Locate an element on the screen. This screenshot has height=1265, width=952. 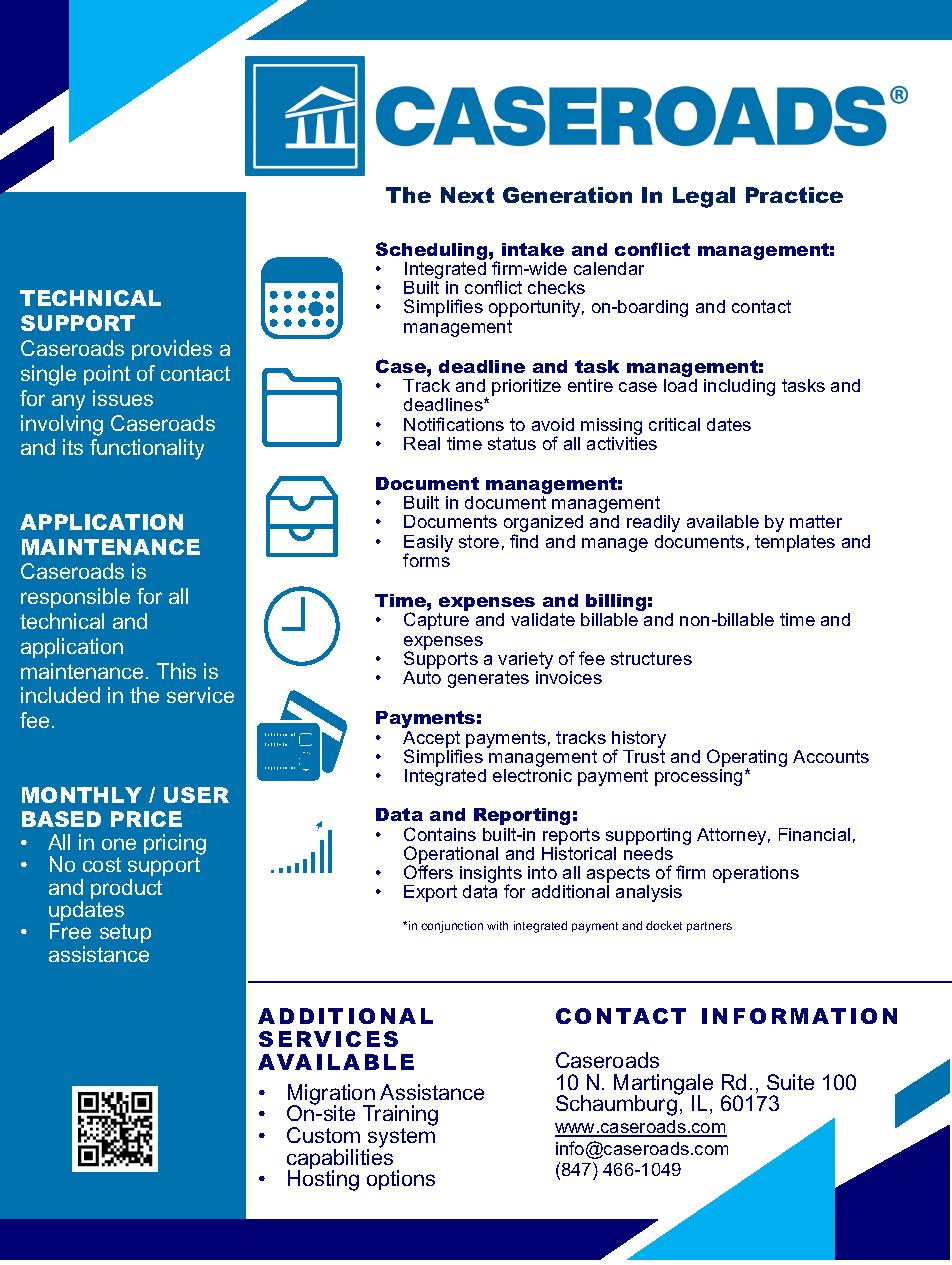
Next is located at coordinates (467, 195).
